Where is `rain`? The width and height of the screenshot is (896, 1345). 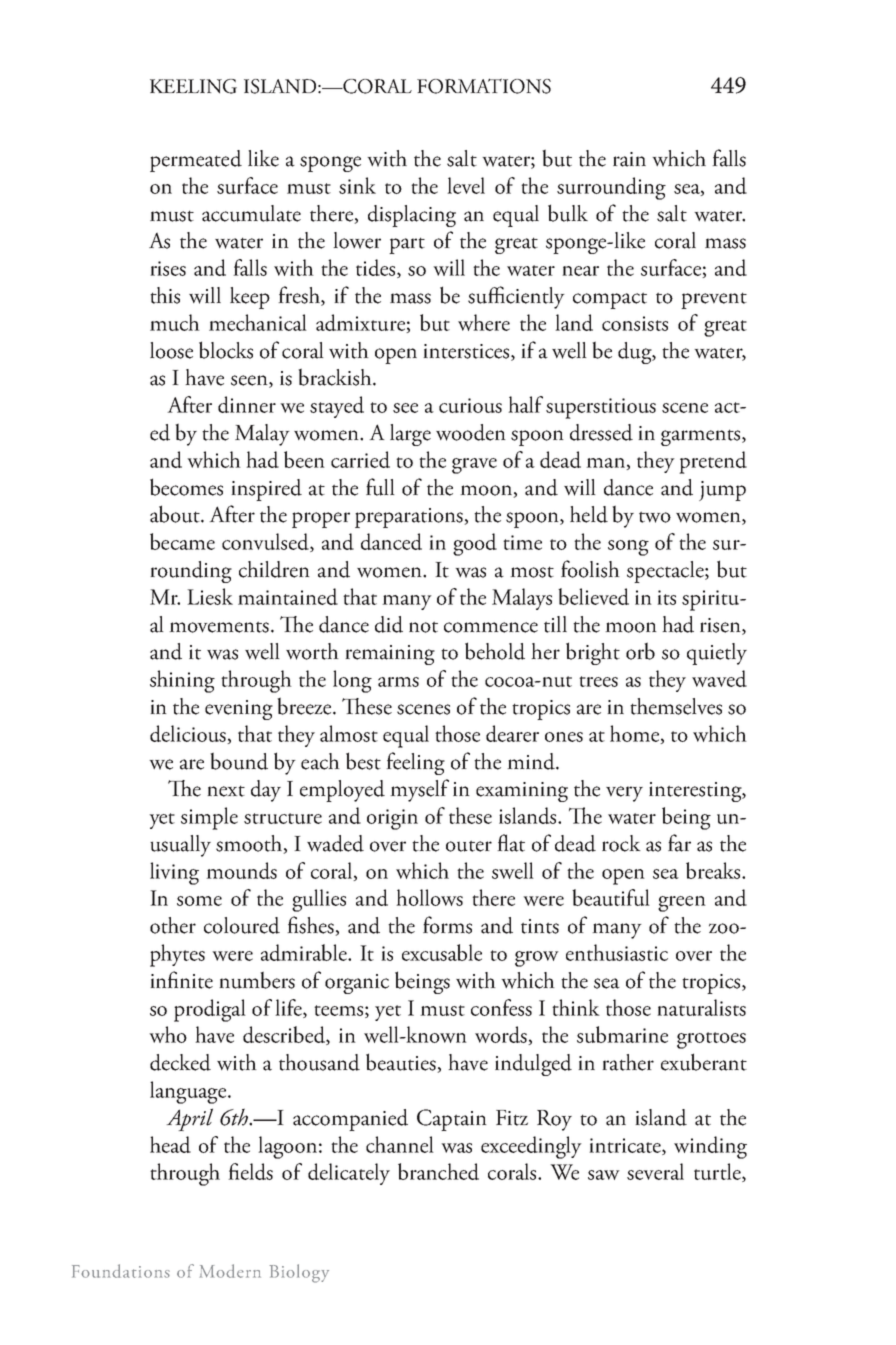
rain is located at coordinates (629, 159).
